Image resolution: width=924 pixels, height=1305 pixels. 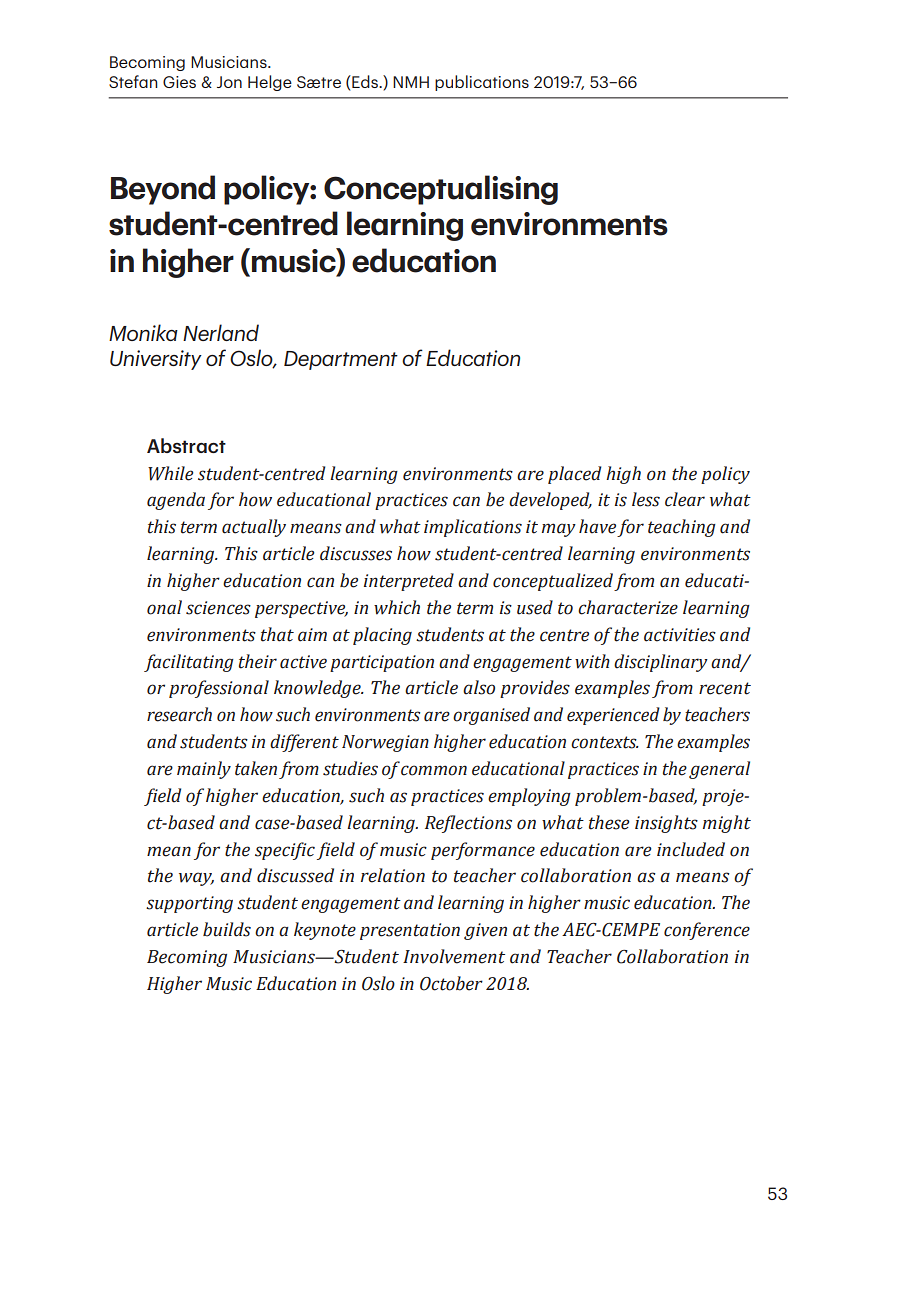 What do you see at coordinates (204, 770) in the image?
I see `mainly` at bounding box center [204, 770].
